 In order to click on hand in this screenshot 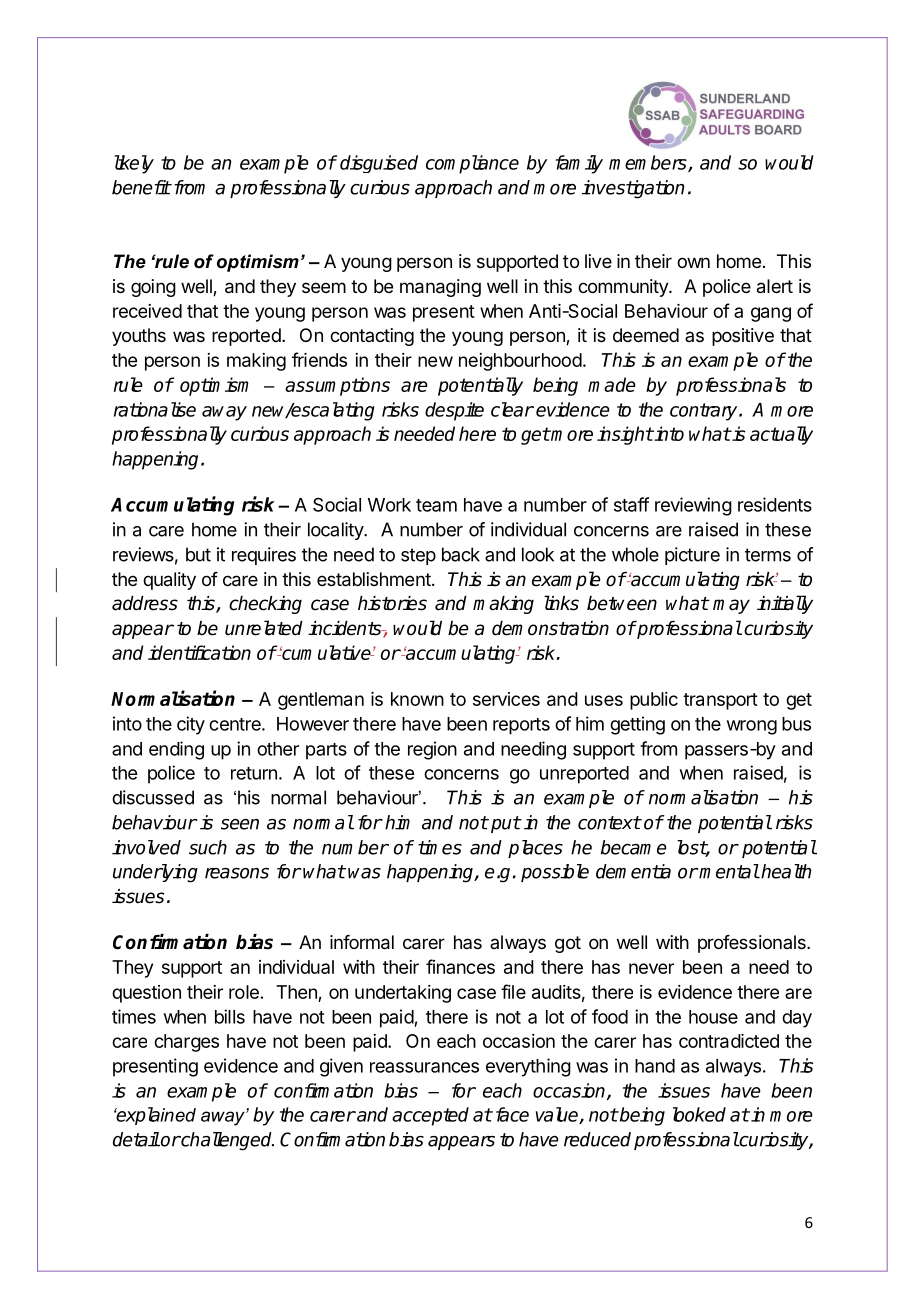, I will do `click(655, 1066)`.
